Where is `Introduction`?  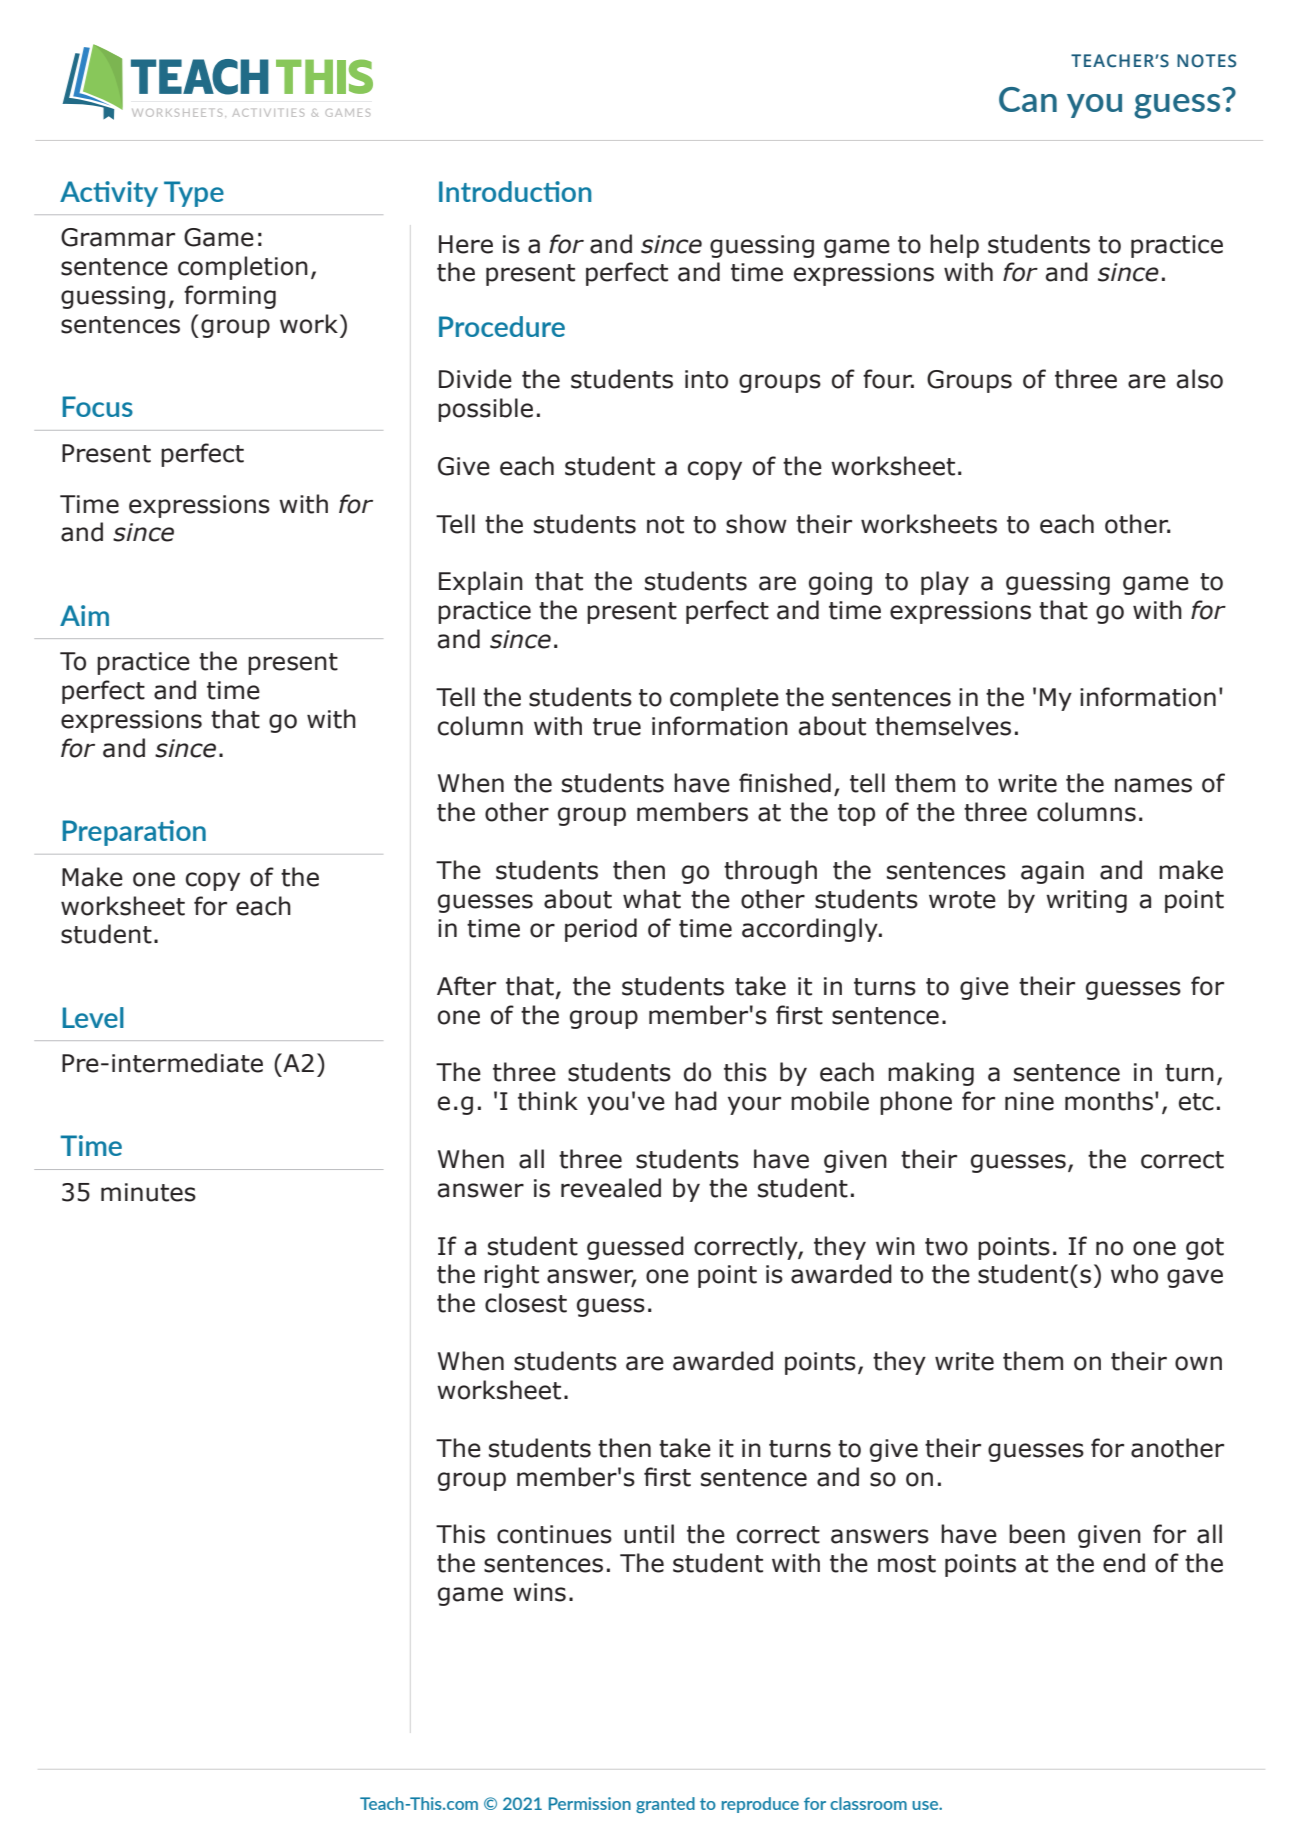 Introduction is located at coordinates (515, 191).
